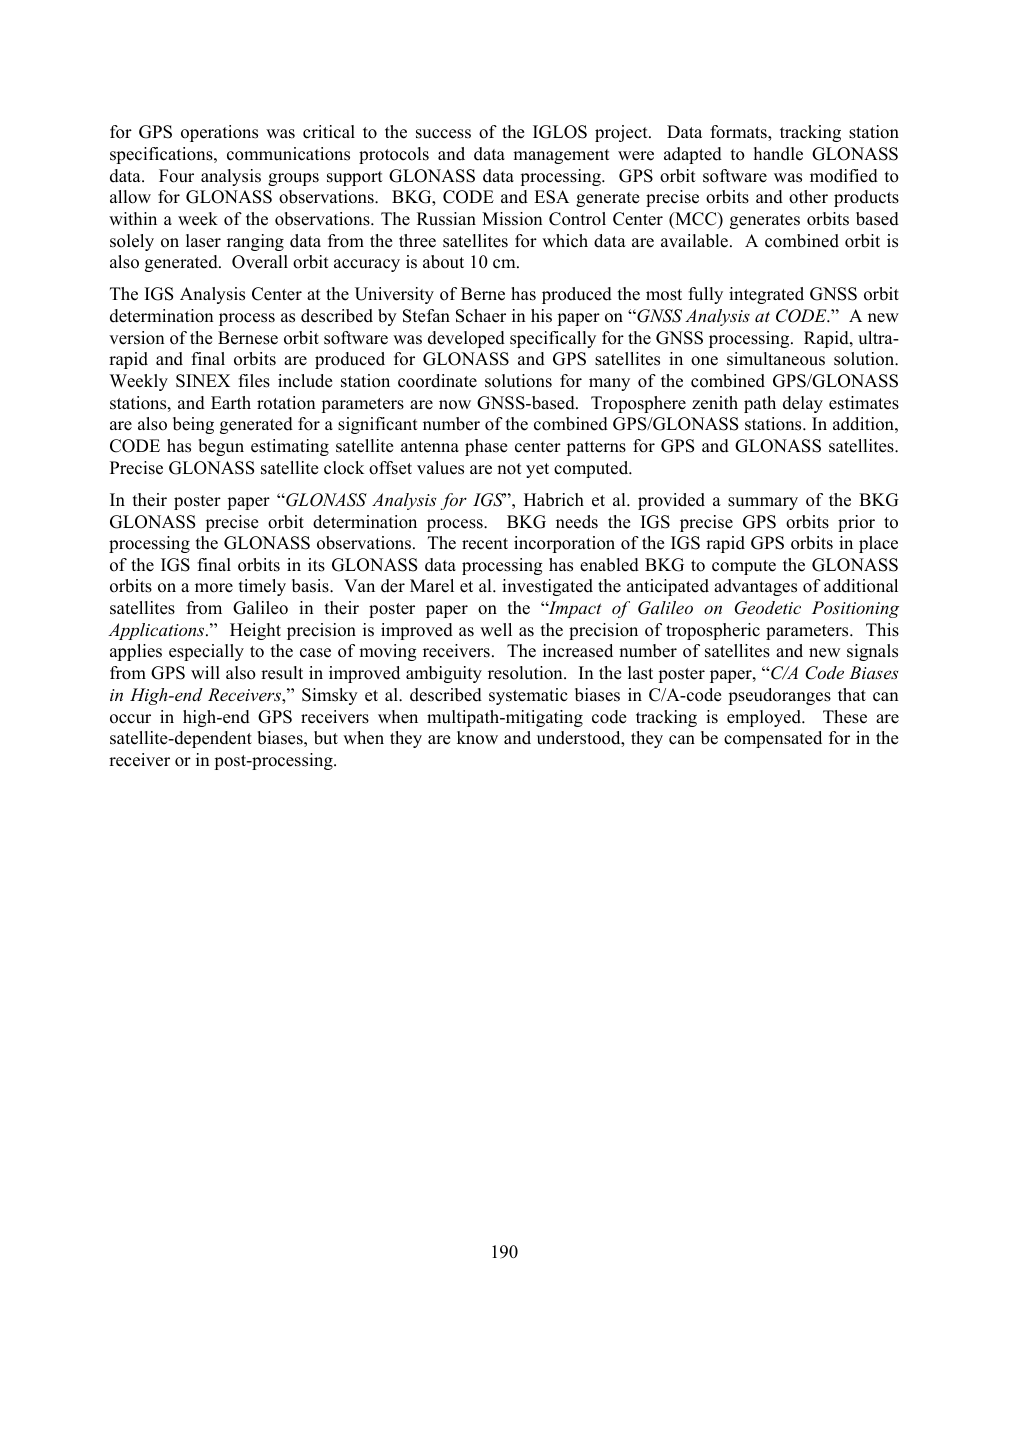 This screenshot has height=1443, width=1020. What do you see at coordinates (214, 588) in the screenshot?
I see `more` at bounding box center [214, 588].
